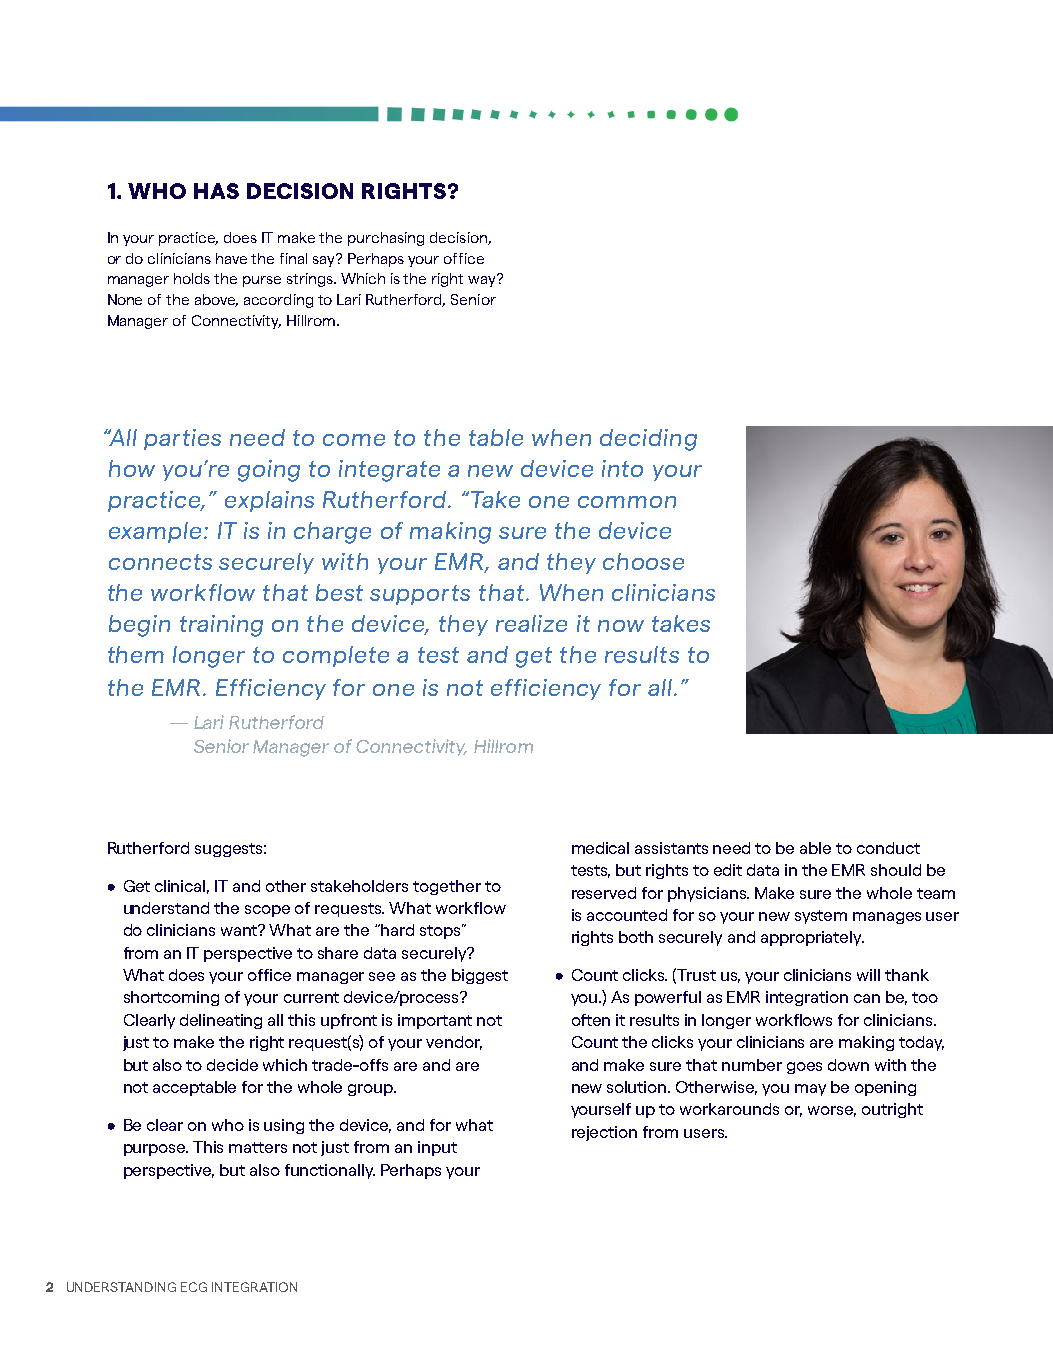  What do you see at coordinates (867, 998) in the screenshot?
I see `can` at bounding box center [867, 998].
